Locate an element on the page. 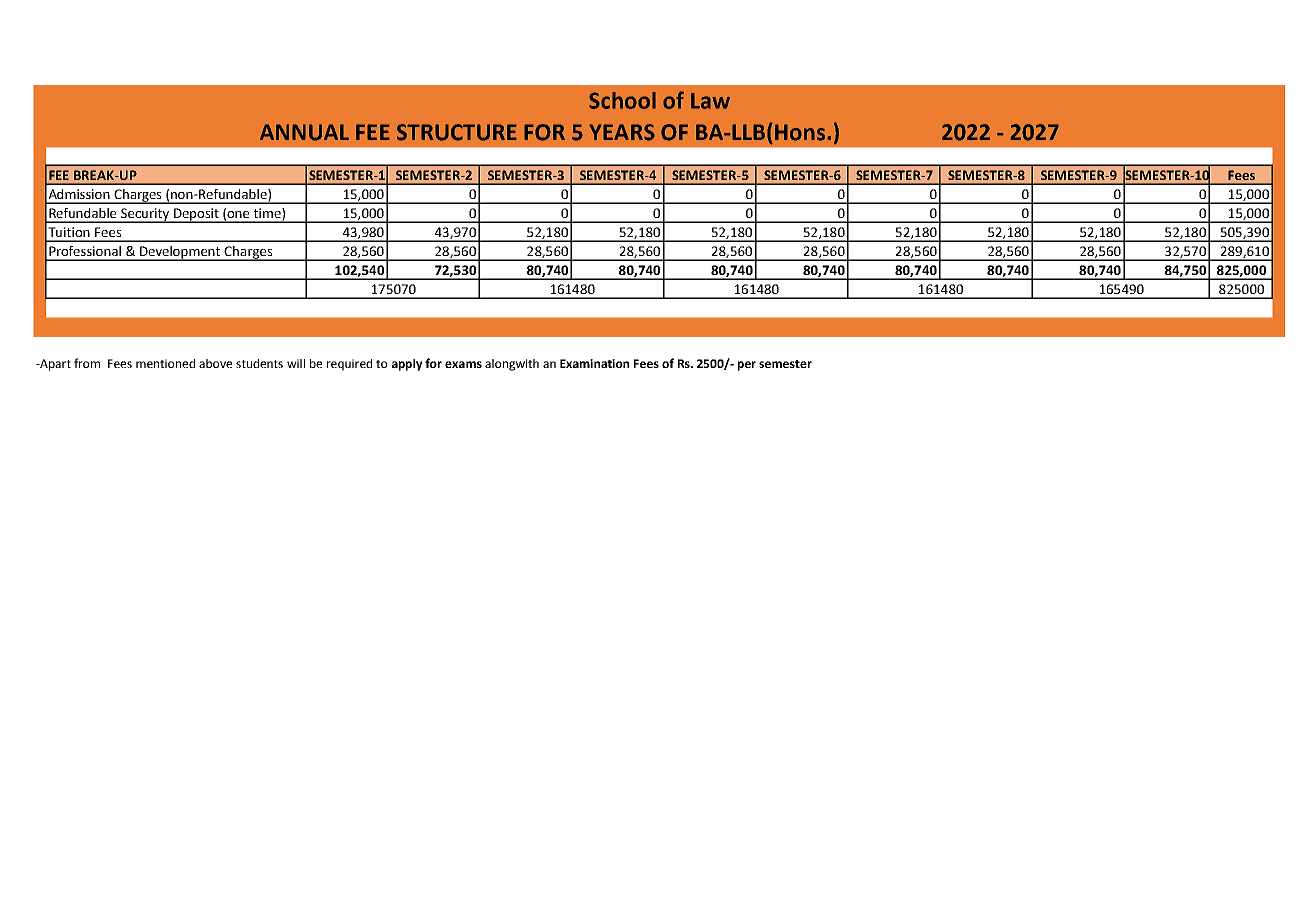  will is located at coordinates (296, 363).
